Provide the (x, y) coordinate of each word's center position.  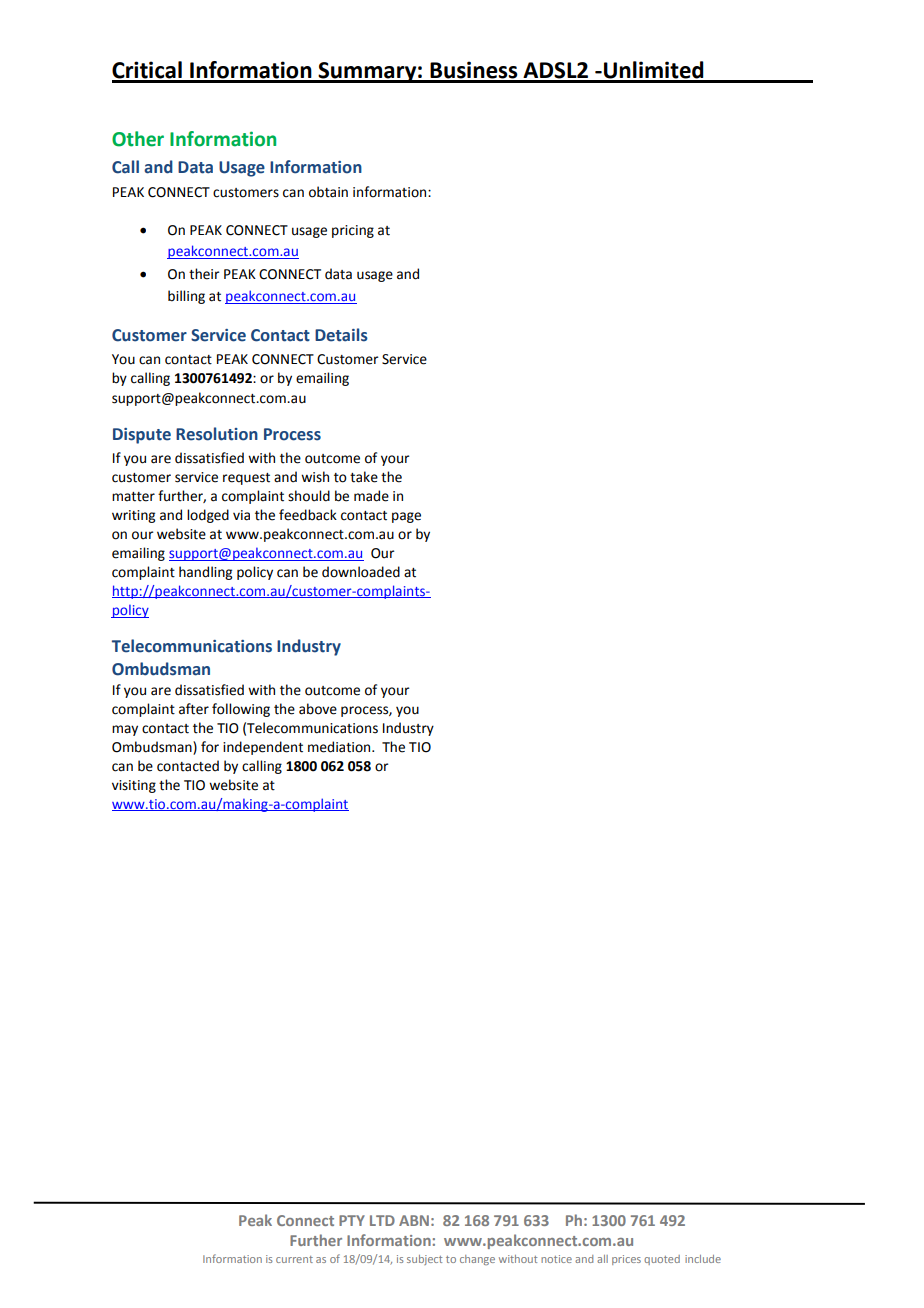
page (406, 517)
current (294, 1259)
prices (626, 1260)
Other (138, 139)
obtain (328, 192)
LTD (382, 1220)
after (194, 709)
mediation (340, 747)
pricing (353, 231)
